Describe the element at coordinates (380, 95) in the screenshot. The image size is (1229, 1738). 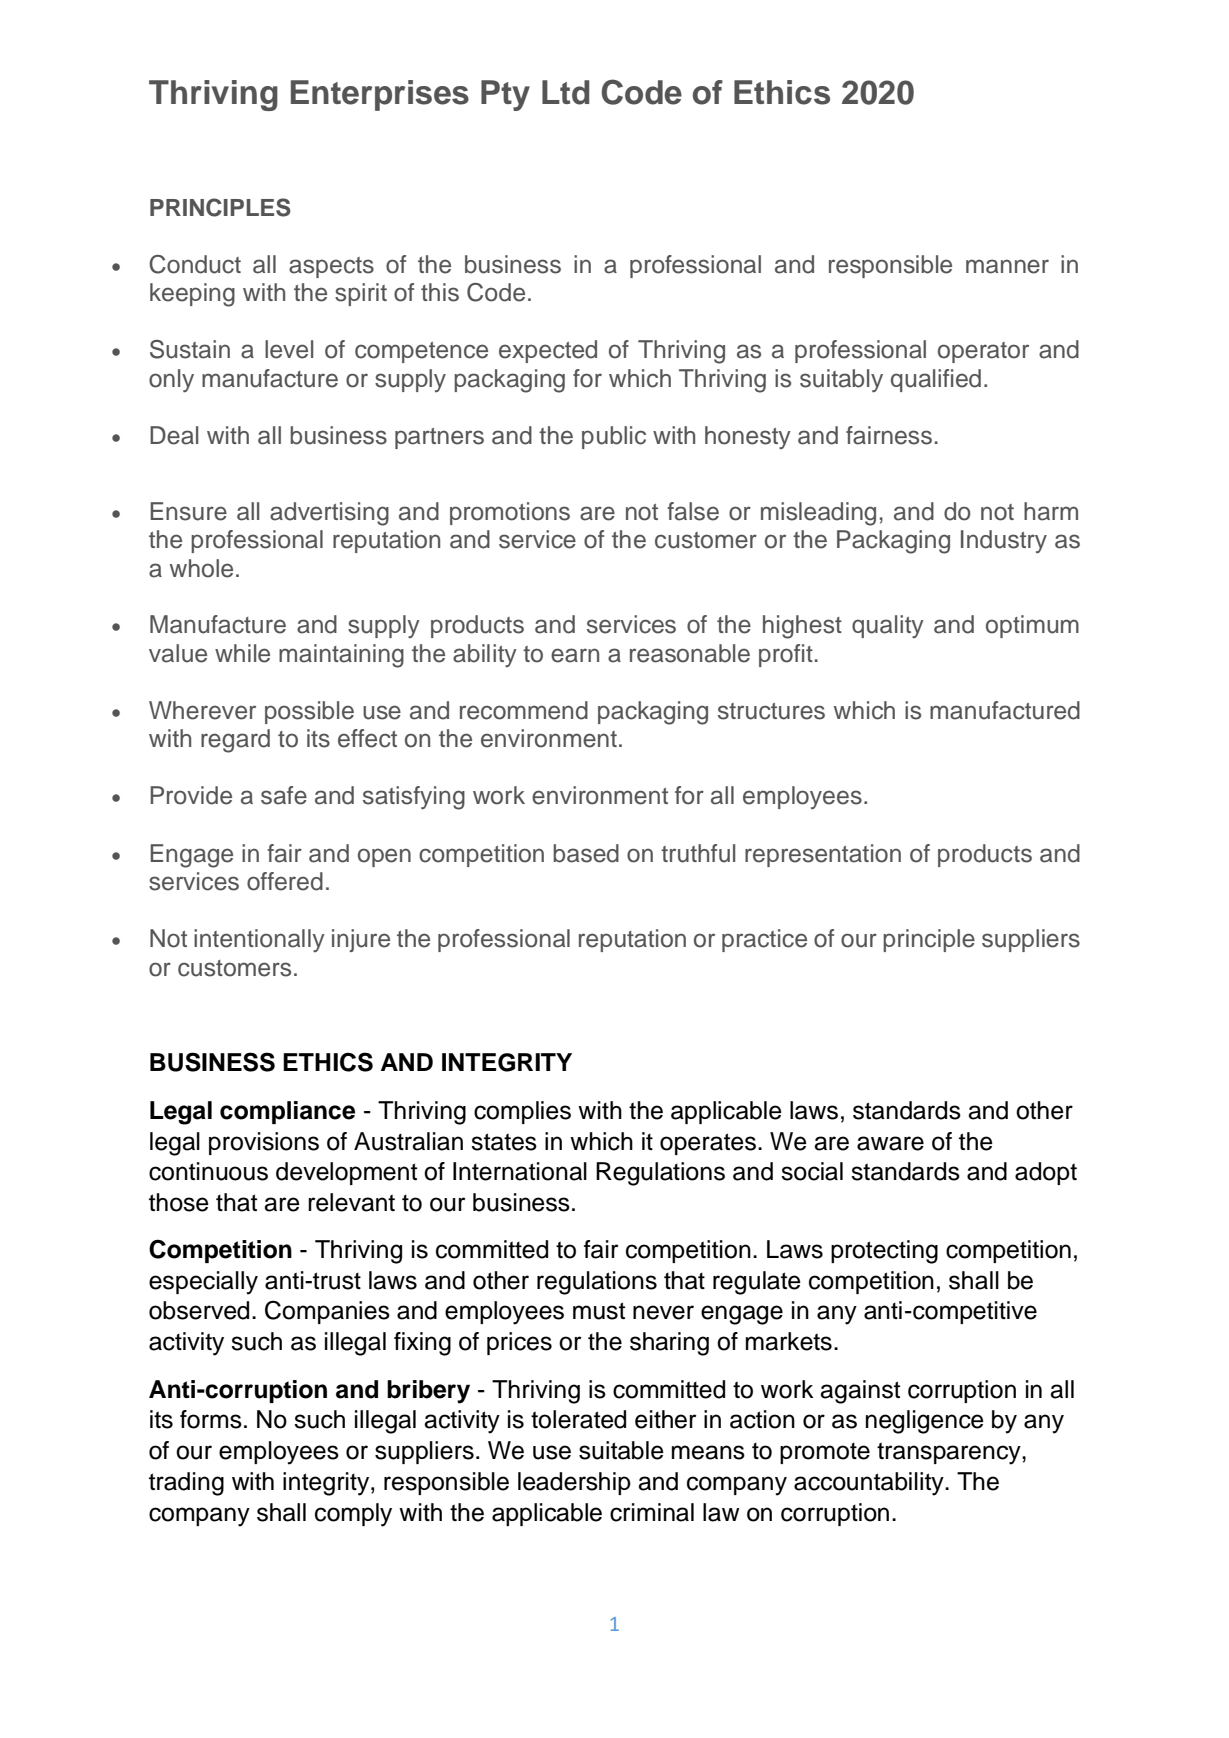
I see `Enterprises` at that location.
